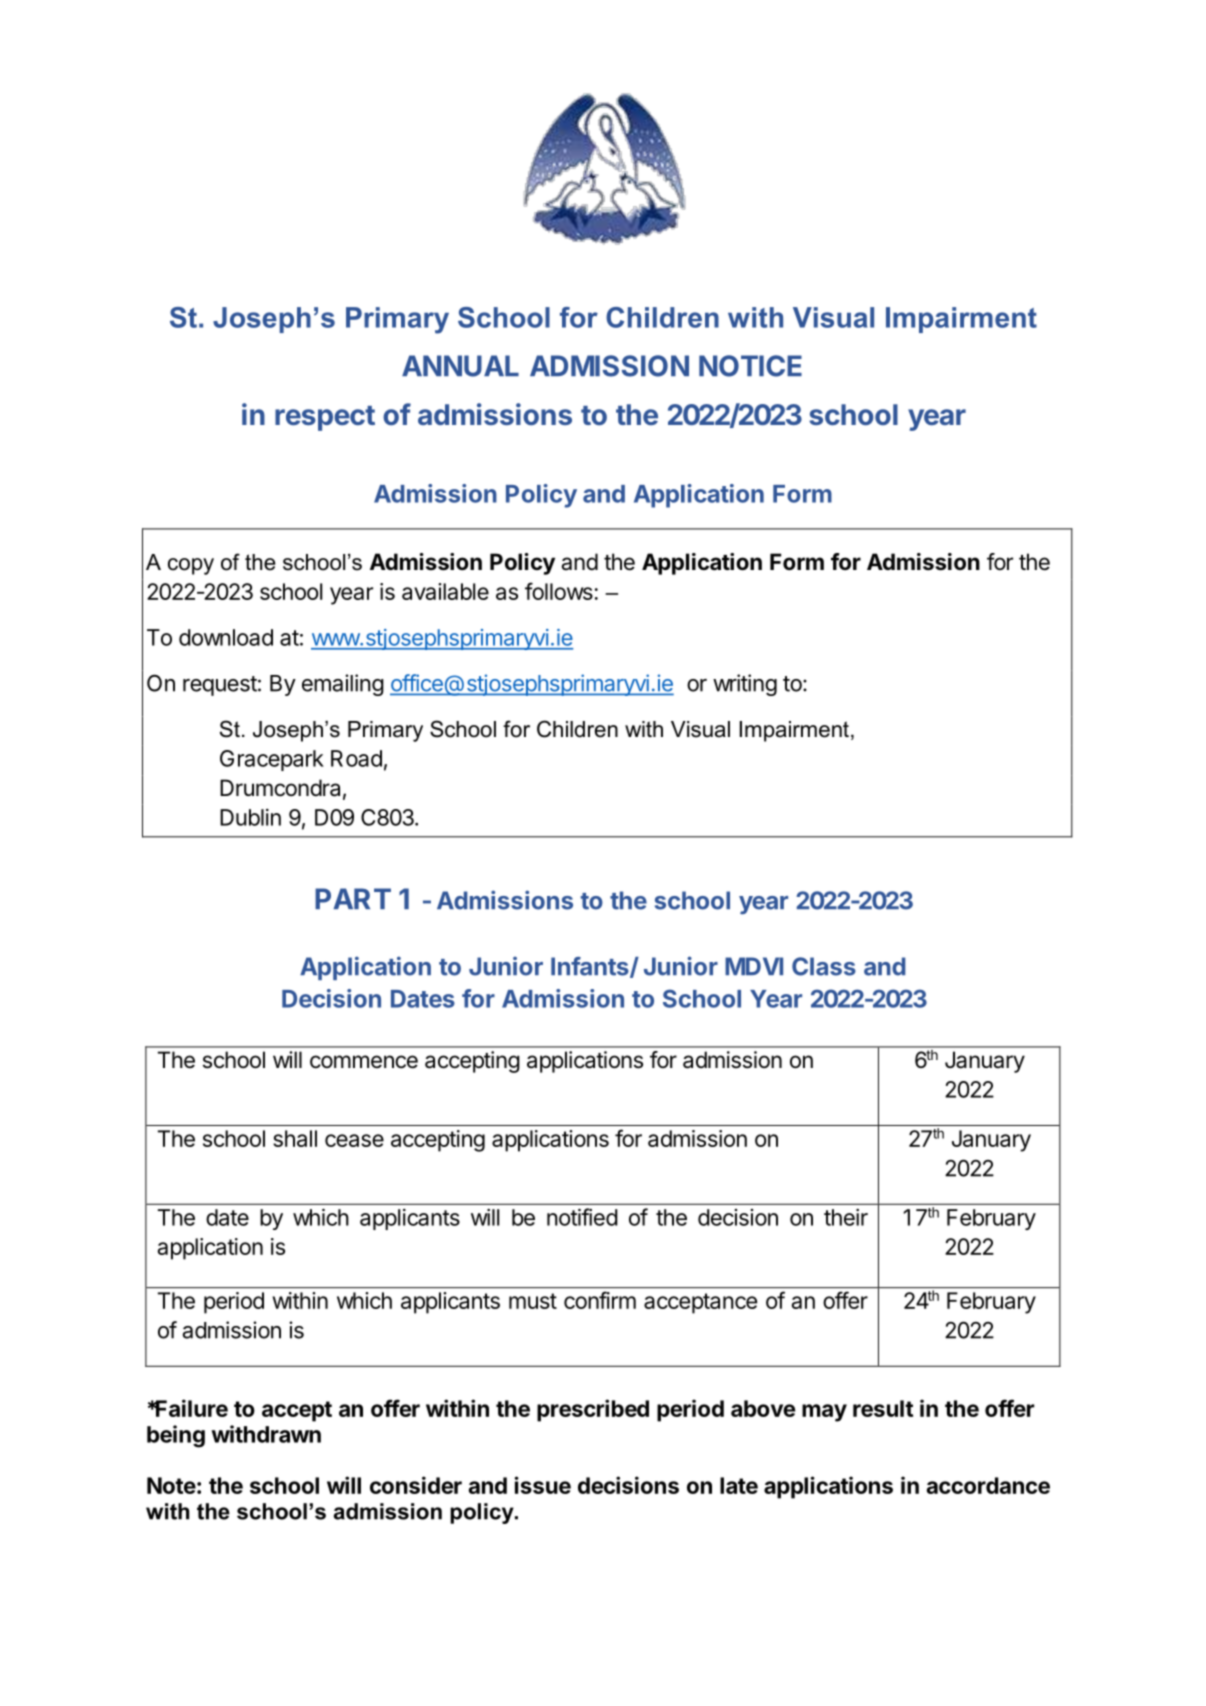 This image has width=1206, height=1706. Describe the element at coordinates (883, 1408) in the image. I see `result` at that location.
